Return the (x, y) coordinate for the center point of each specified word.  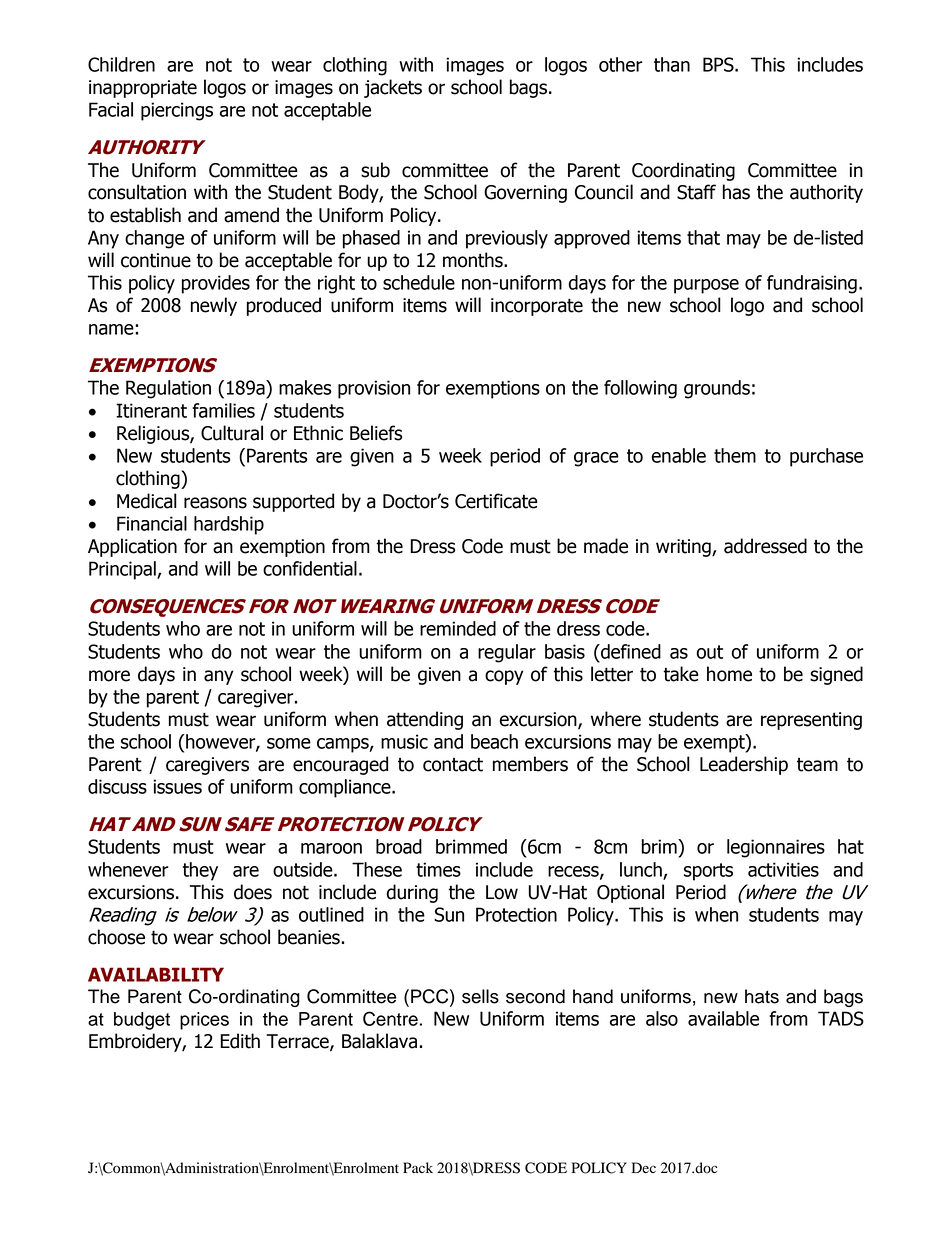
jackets (393, 88)
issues (177, 786)
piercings (177, 111)
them (735, 455)
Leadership (744, 765)
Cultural (232, 433)
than (672, 64)
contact (453, 765)
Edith (240, 1041)
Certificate (496, 501)
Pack (418, 1167)
